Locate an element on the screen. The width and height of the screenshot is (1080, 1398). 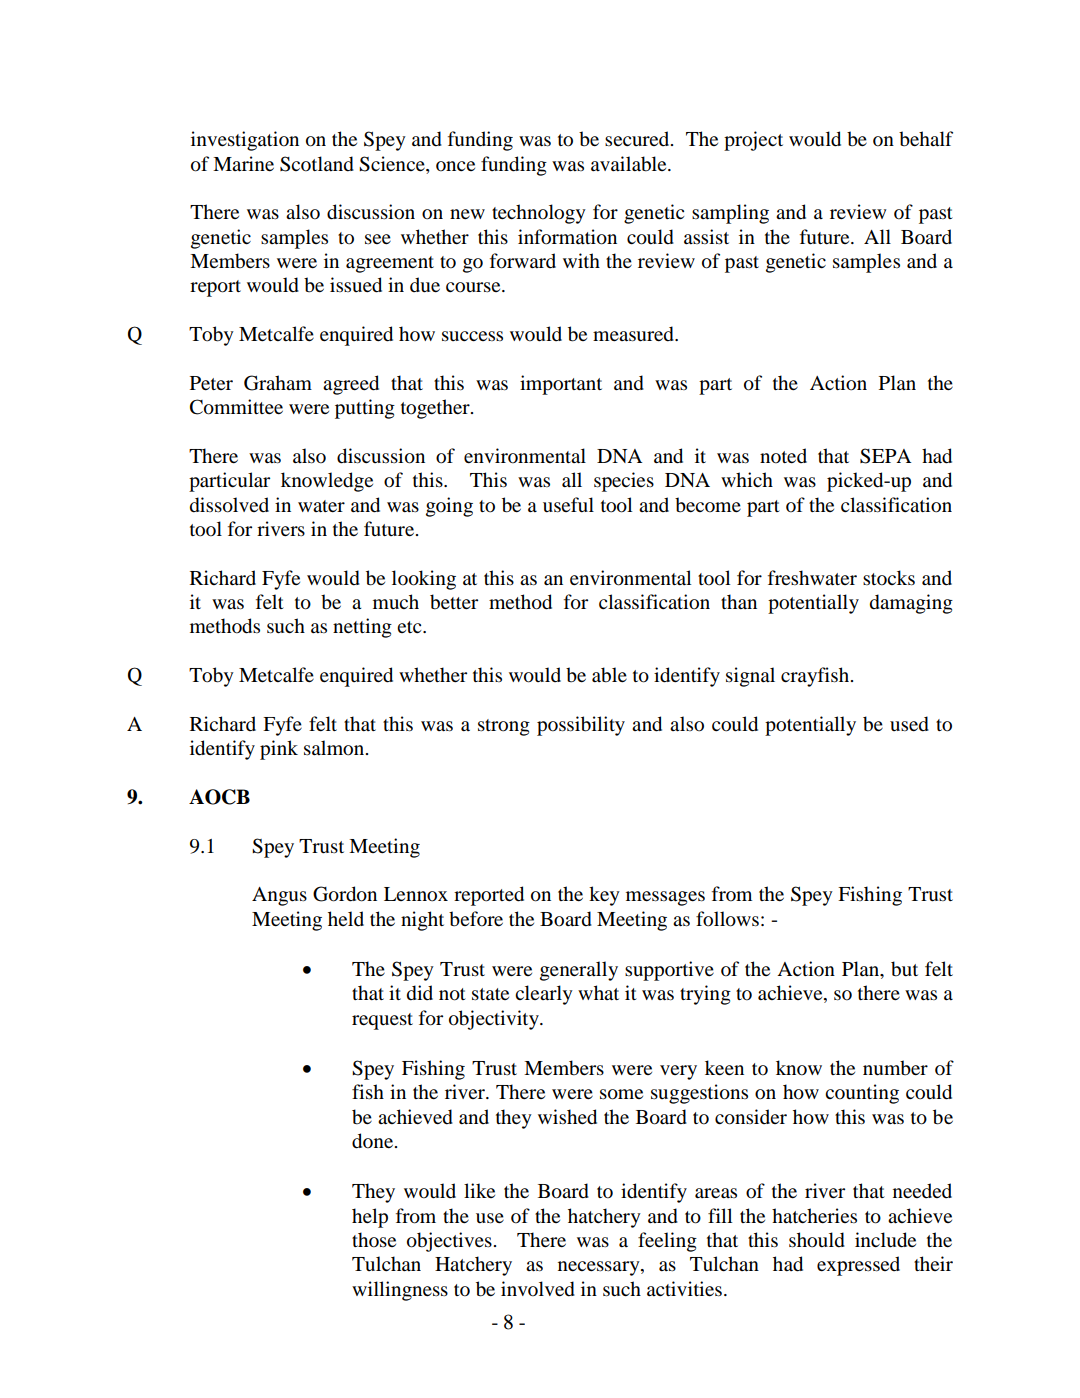
species is located at coordinates (624, 482).
